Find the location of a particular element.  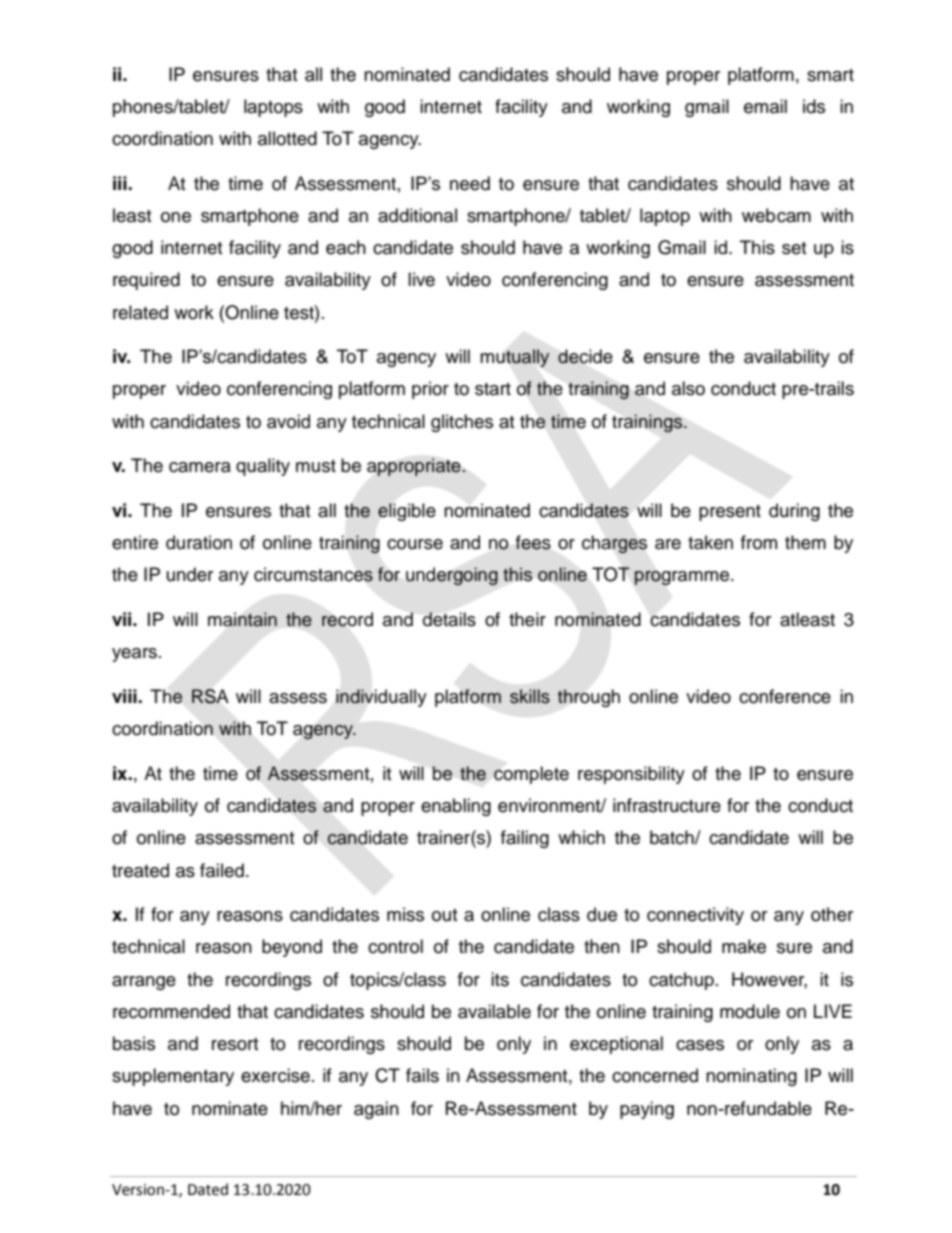

allotted is located at coordinates (287, 138).
